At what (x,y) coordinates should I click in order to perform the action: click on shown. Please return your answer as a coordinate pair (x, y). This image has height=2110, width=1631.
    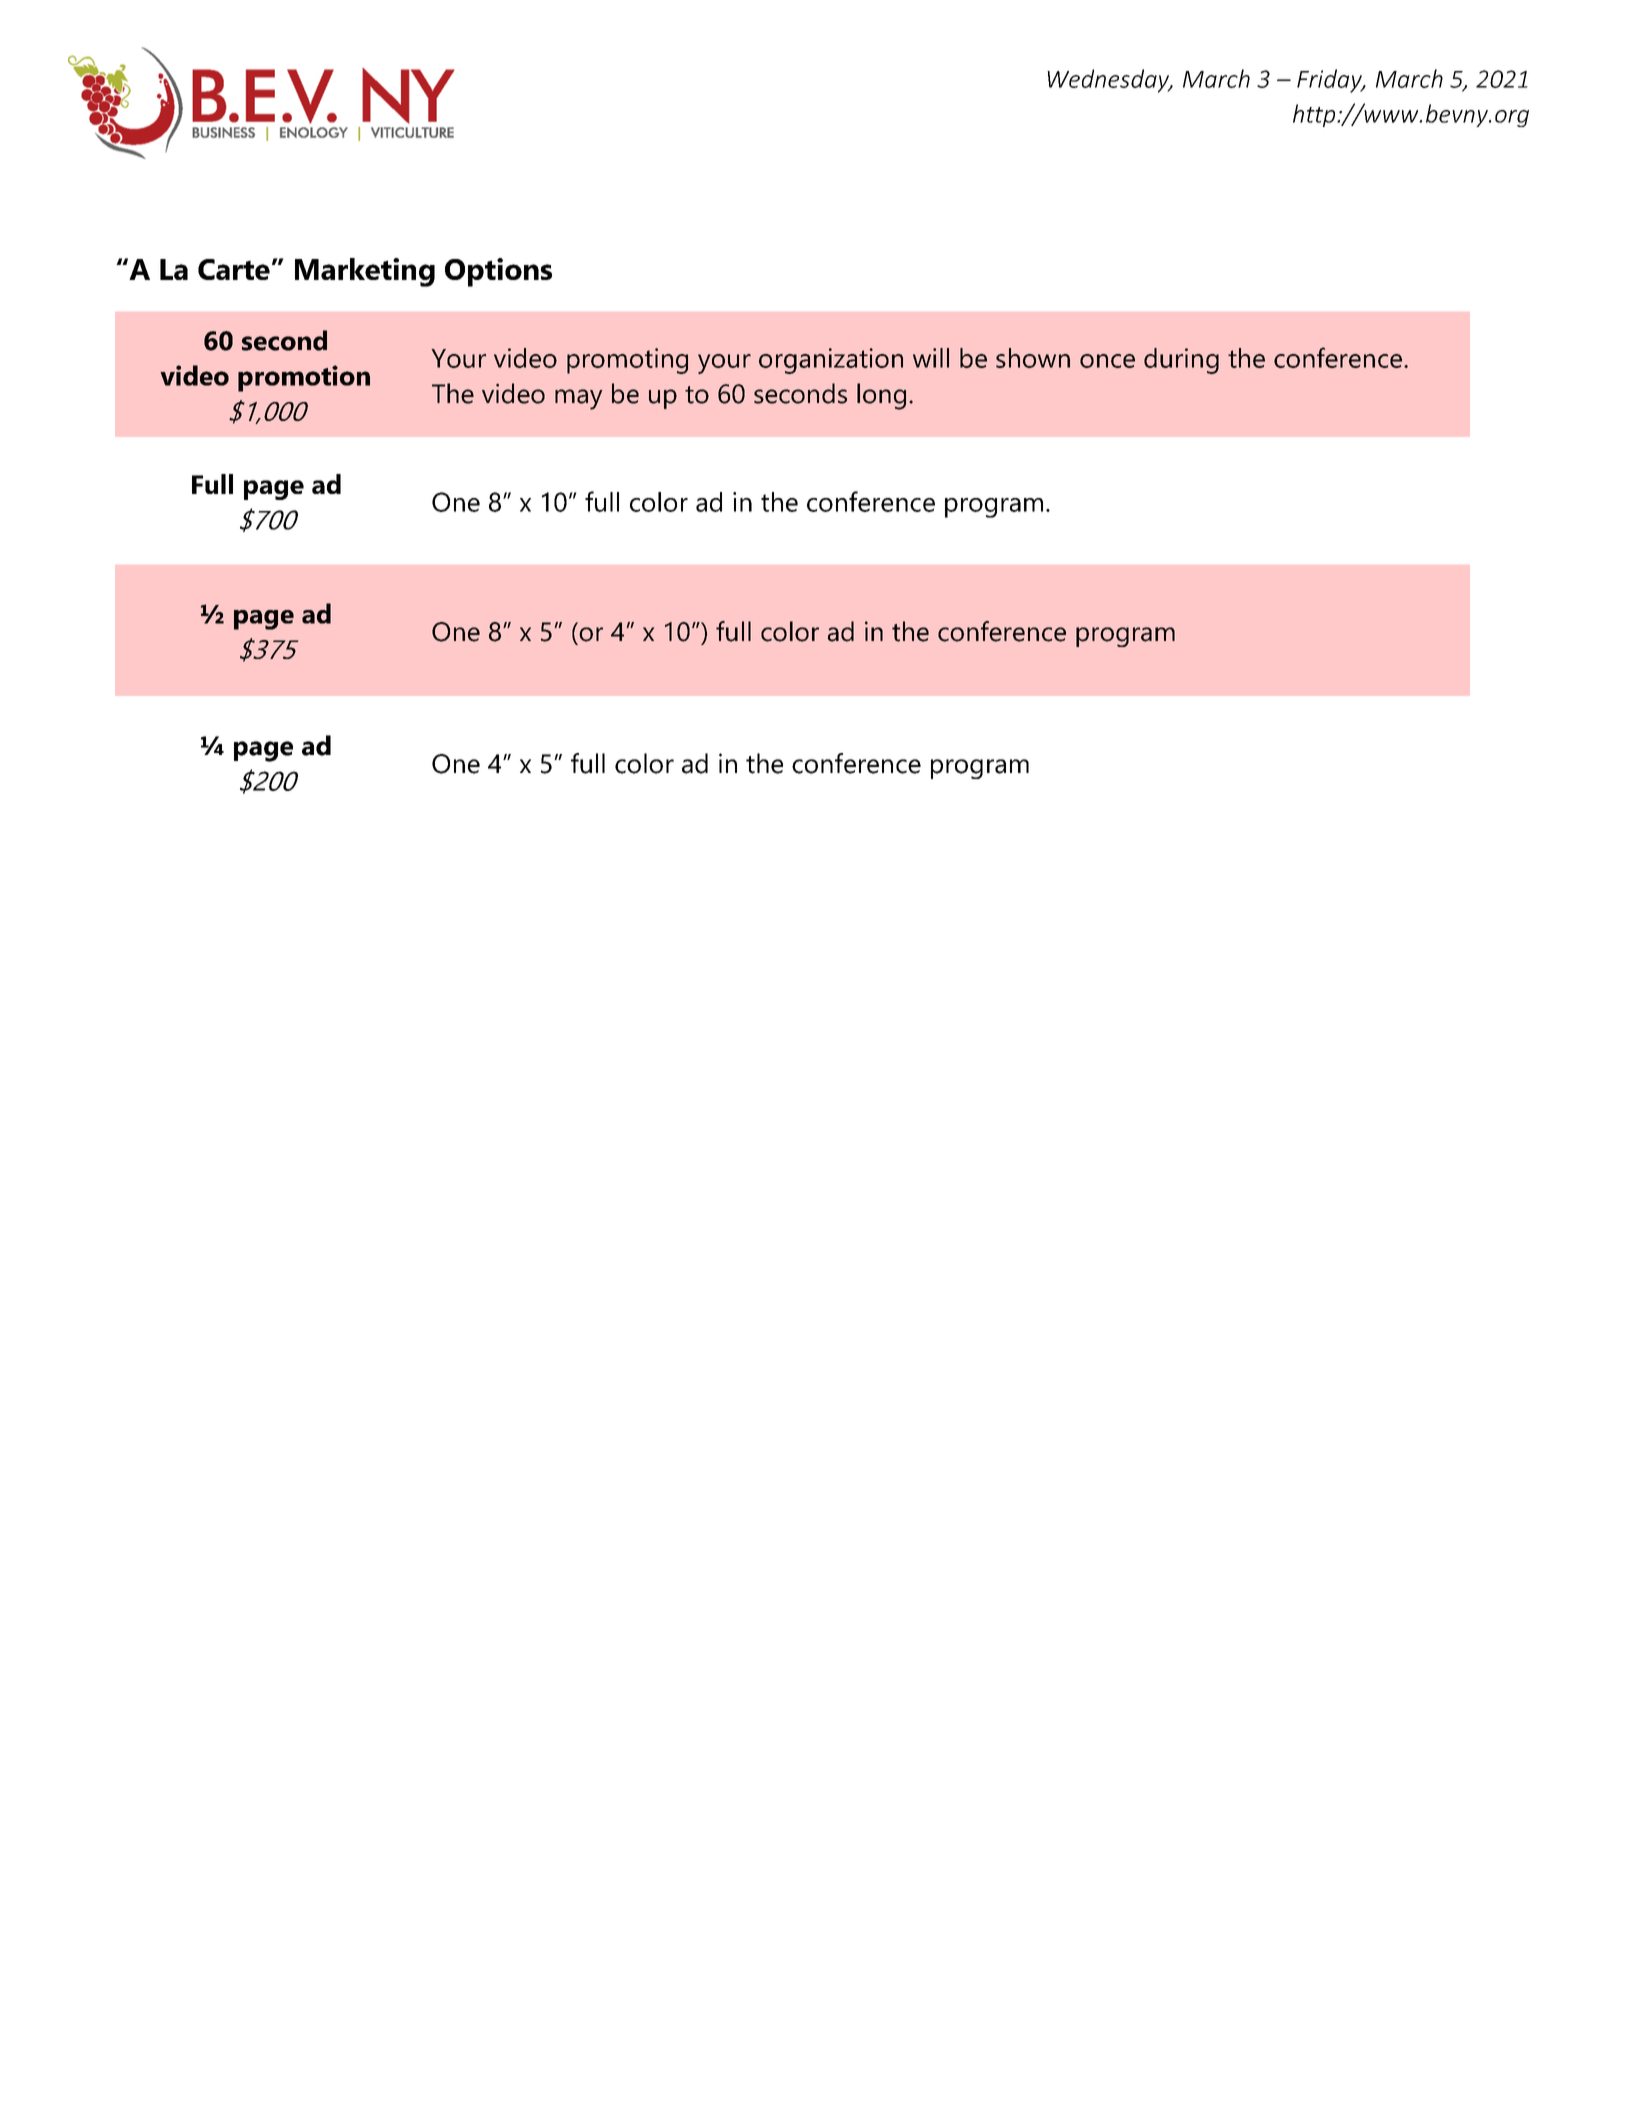
    Looking at the image, I should click on (1033, 358).
